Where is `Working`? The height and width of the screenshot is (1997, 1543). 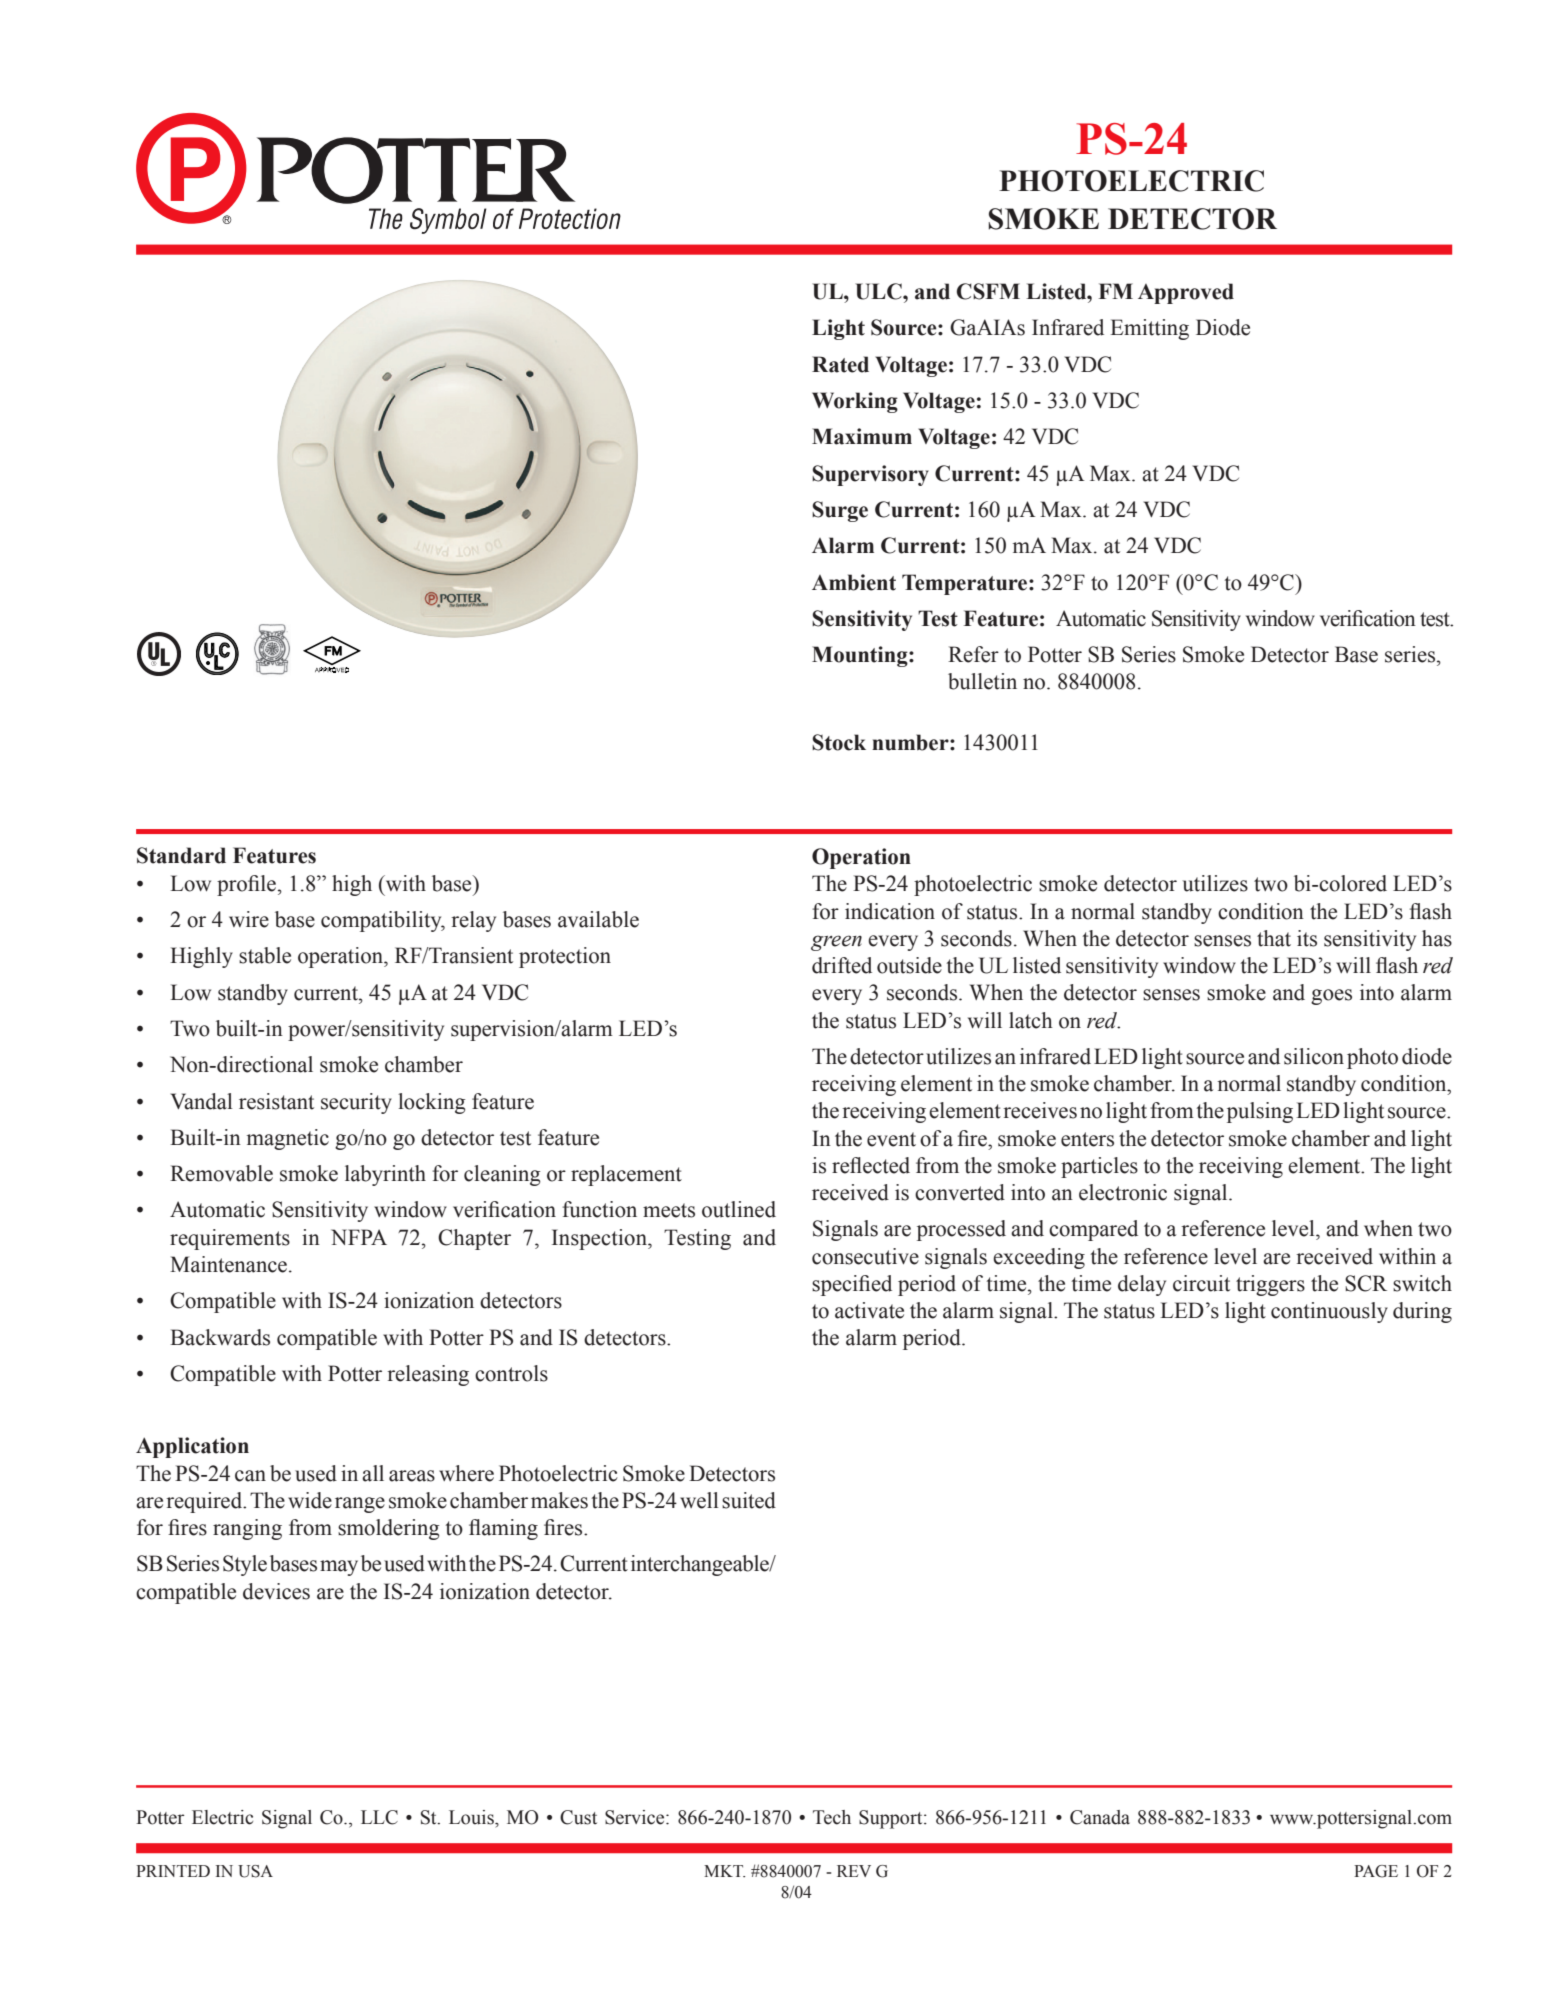
Working is located at coordinates (855, 402).
